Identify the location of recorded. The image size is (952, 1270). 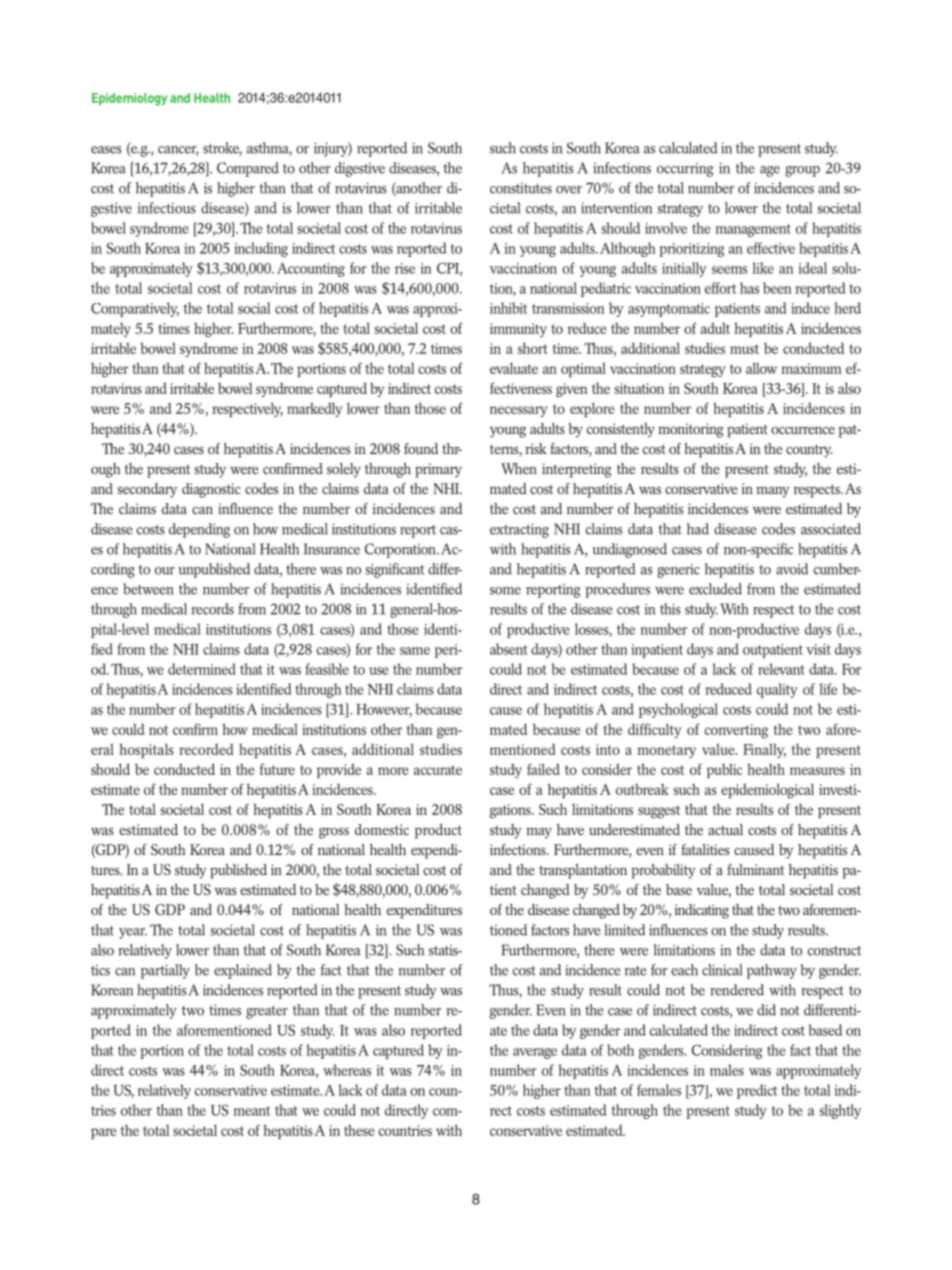
(206, 749).
